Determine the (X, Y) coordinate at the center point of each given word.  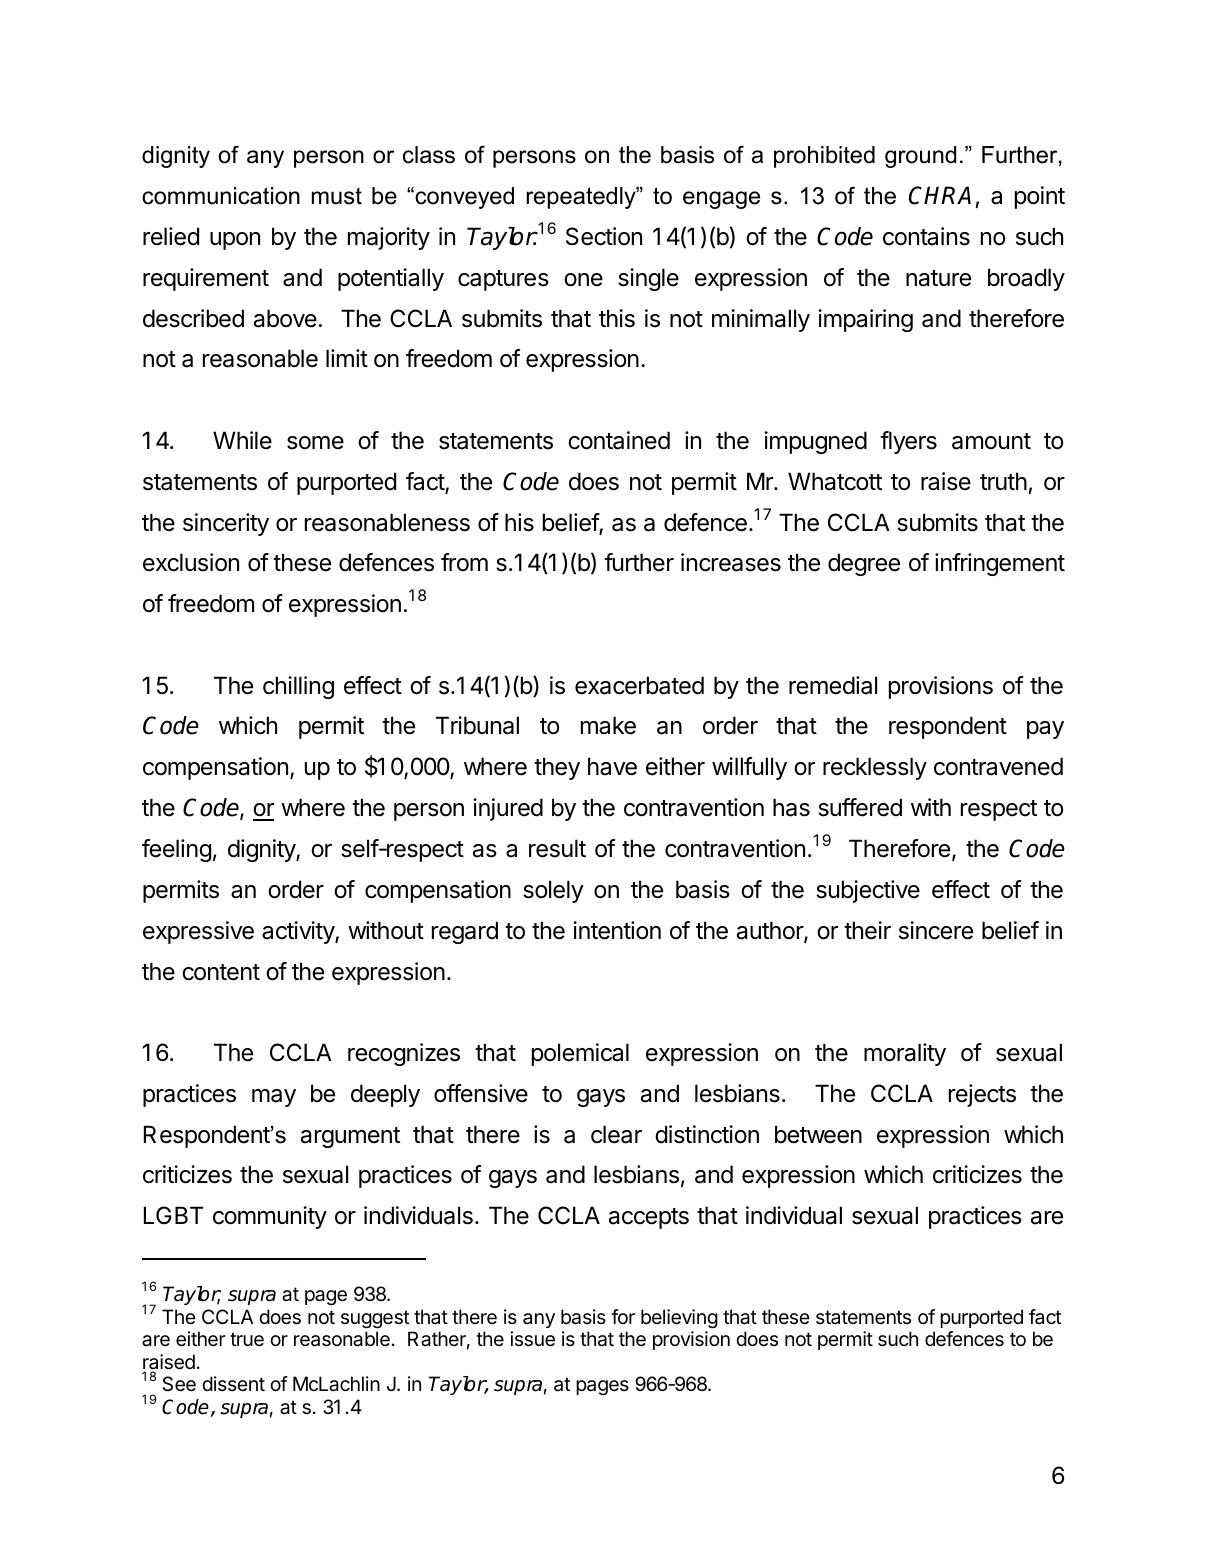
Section (604, 236)
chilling (298, 687)
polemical (580, 1054)
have (612, 766)
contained (619, 440)
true (247, 1339)
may (274, 1098)
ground (920, 157)
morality (905, 1054)
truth (1003, 481)
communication (221, 196)
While (242, 440)
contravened (998, 766)
